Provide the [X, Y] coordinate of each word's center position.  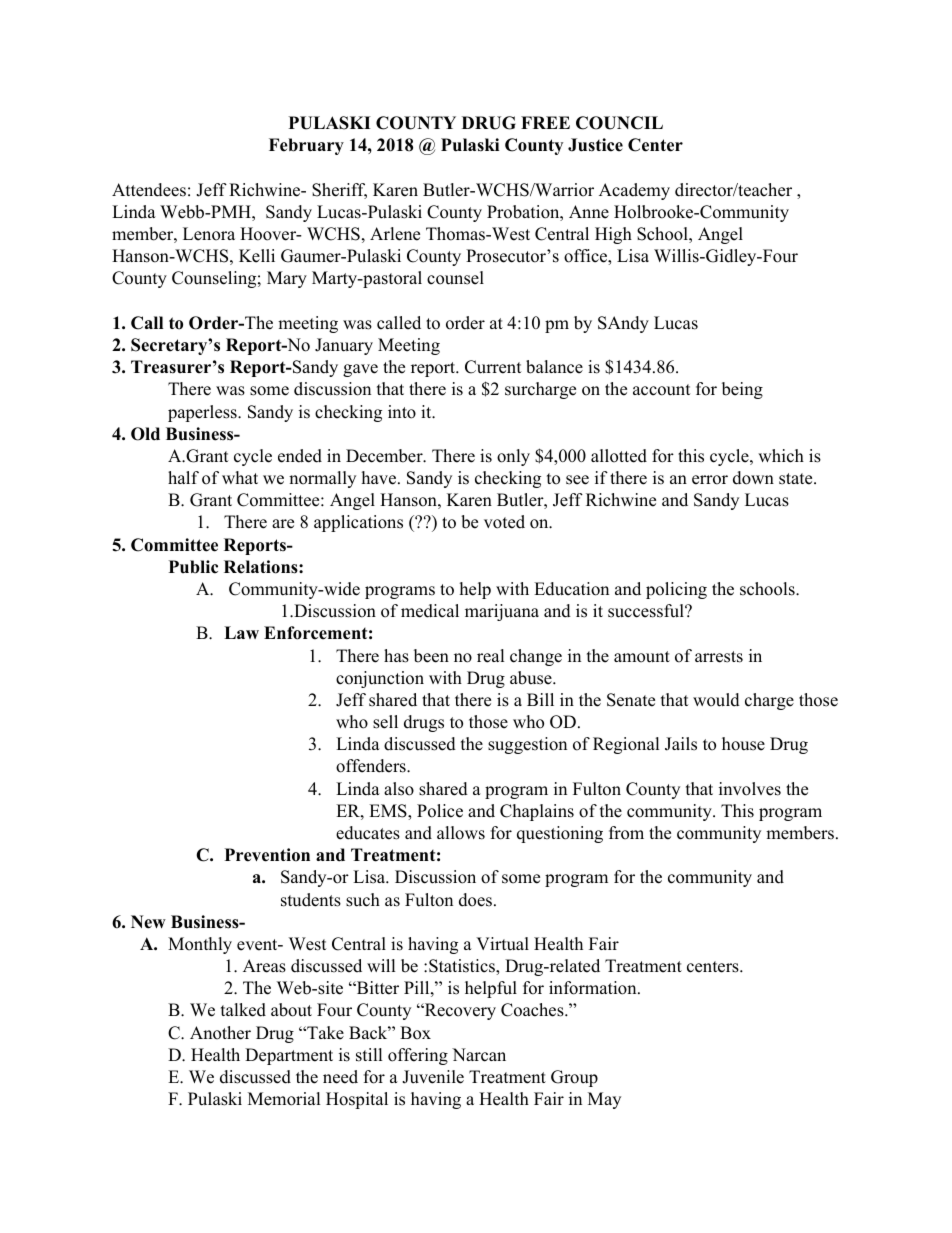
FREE [545, 122]
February [306, 146]
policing [676, 590]
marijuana [502, 612]
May [604, 1100]
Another [220, 1033]
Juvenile [433, 1077]
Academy [634, 191]
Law [241, 632]
